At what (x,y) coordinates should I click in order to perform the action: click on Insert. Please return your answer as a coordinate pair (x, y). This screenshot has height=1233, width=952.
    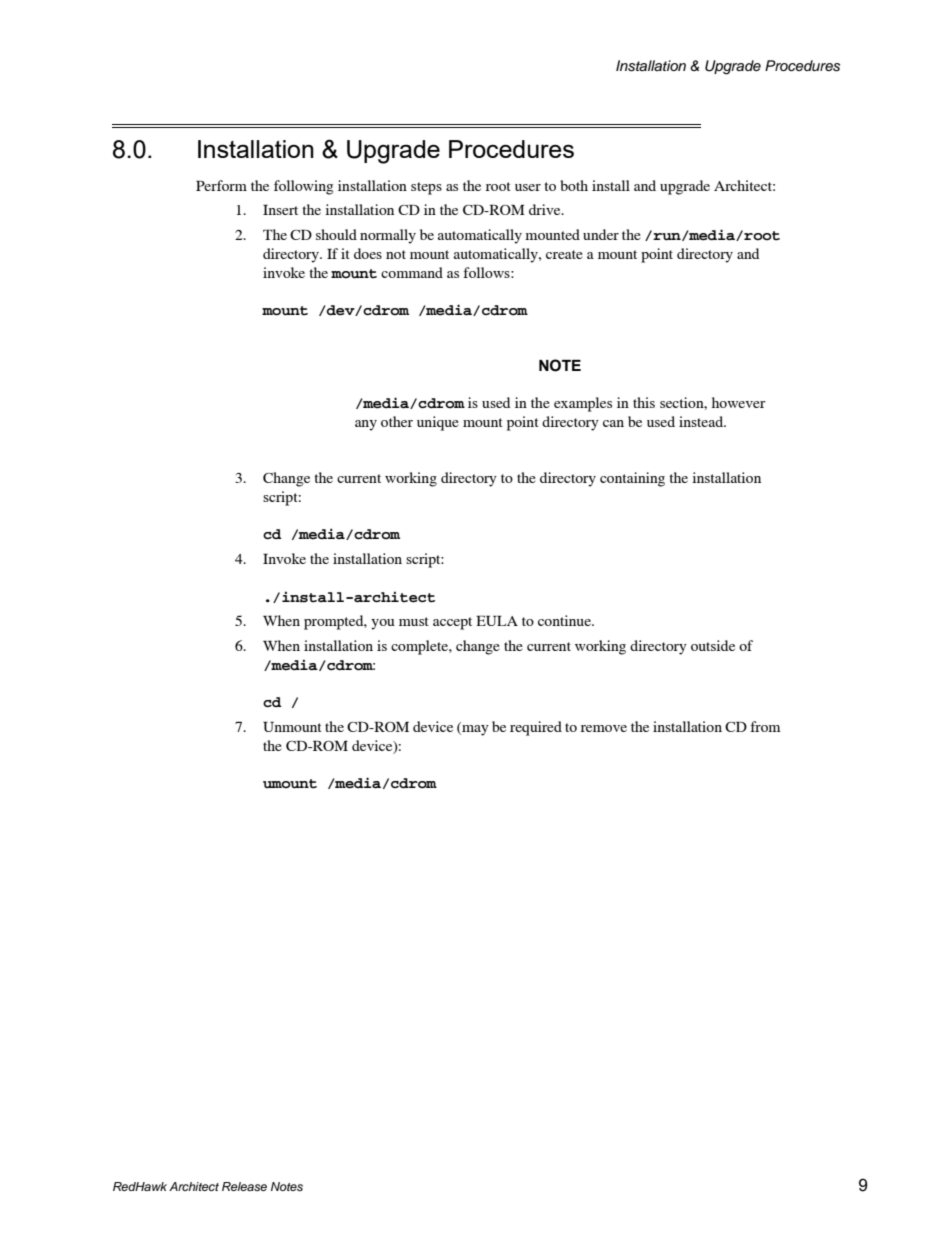
    Looking at the image, I should click on (280, 209).
